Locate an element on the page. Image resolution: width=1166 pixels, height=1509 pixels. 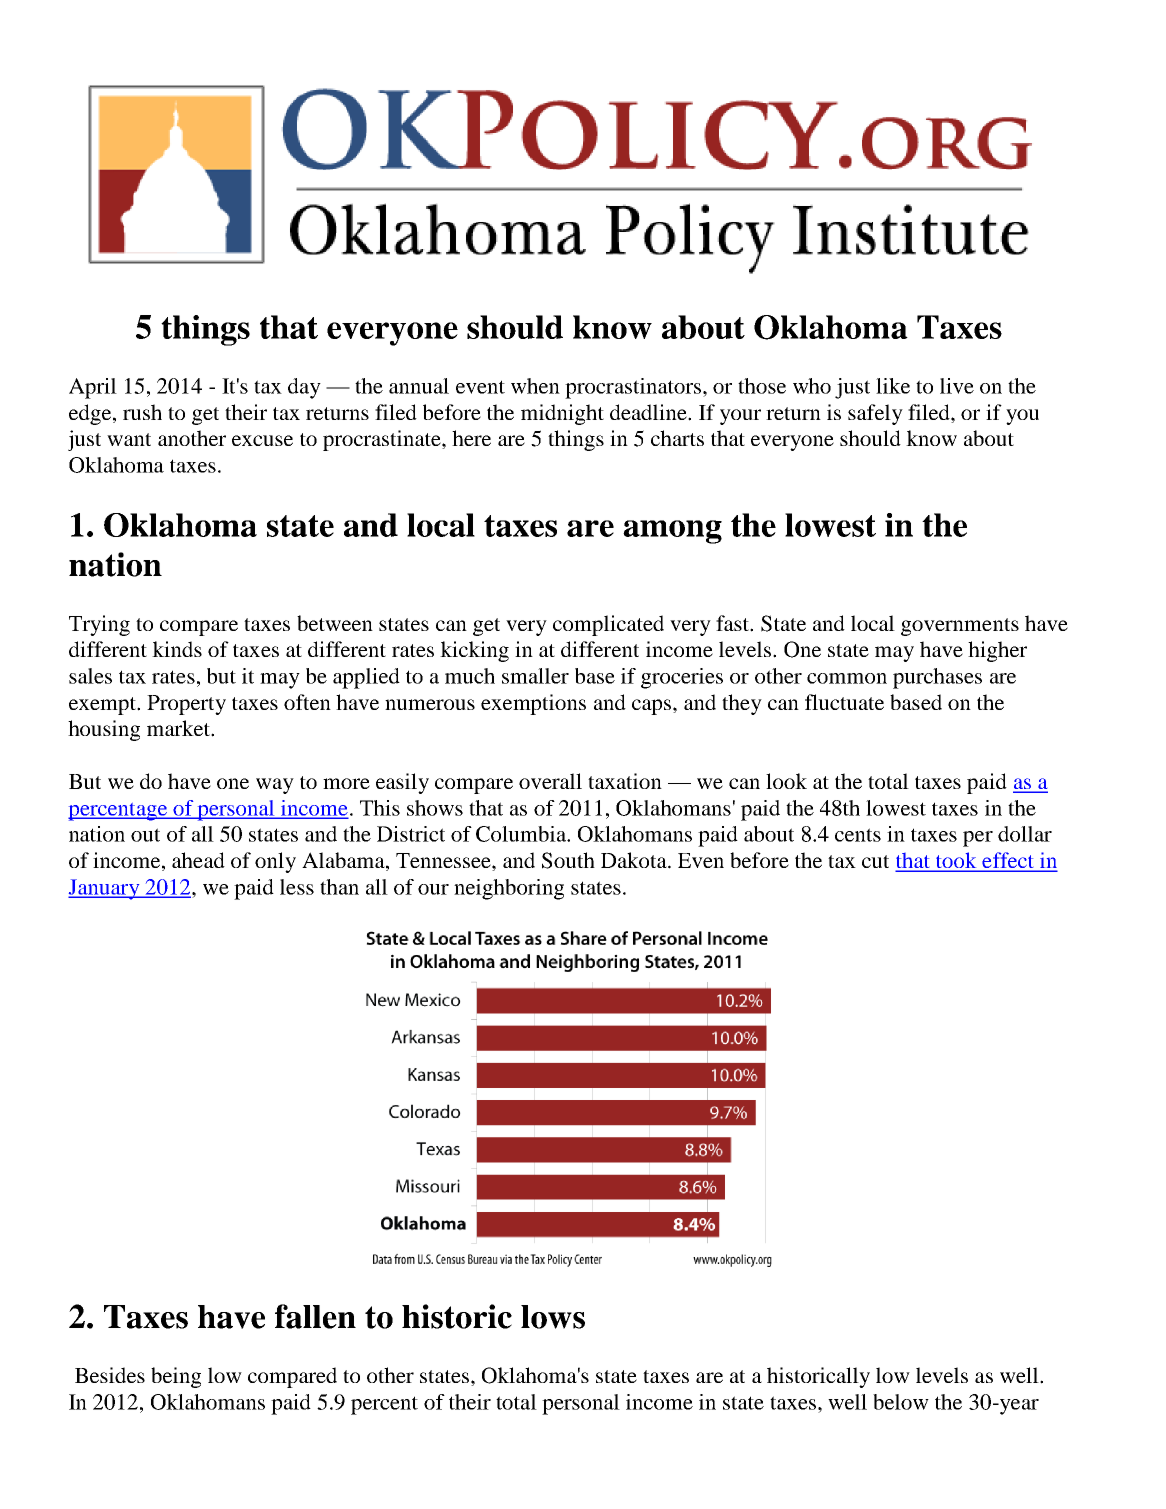
being is located at coordinates (176, 1377).
